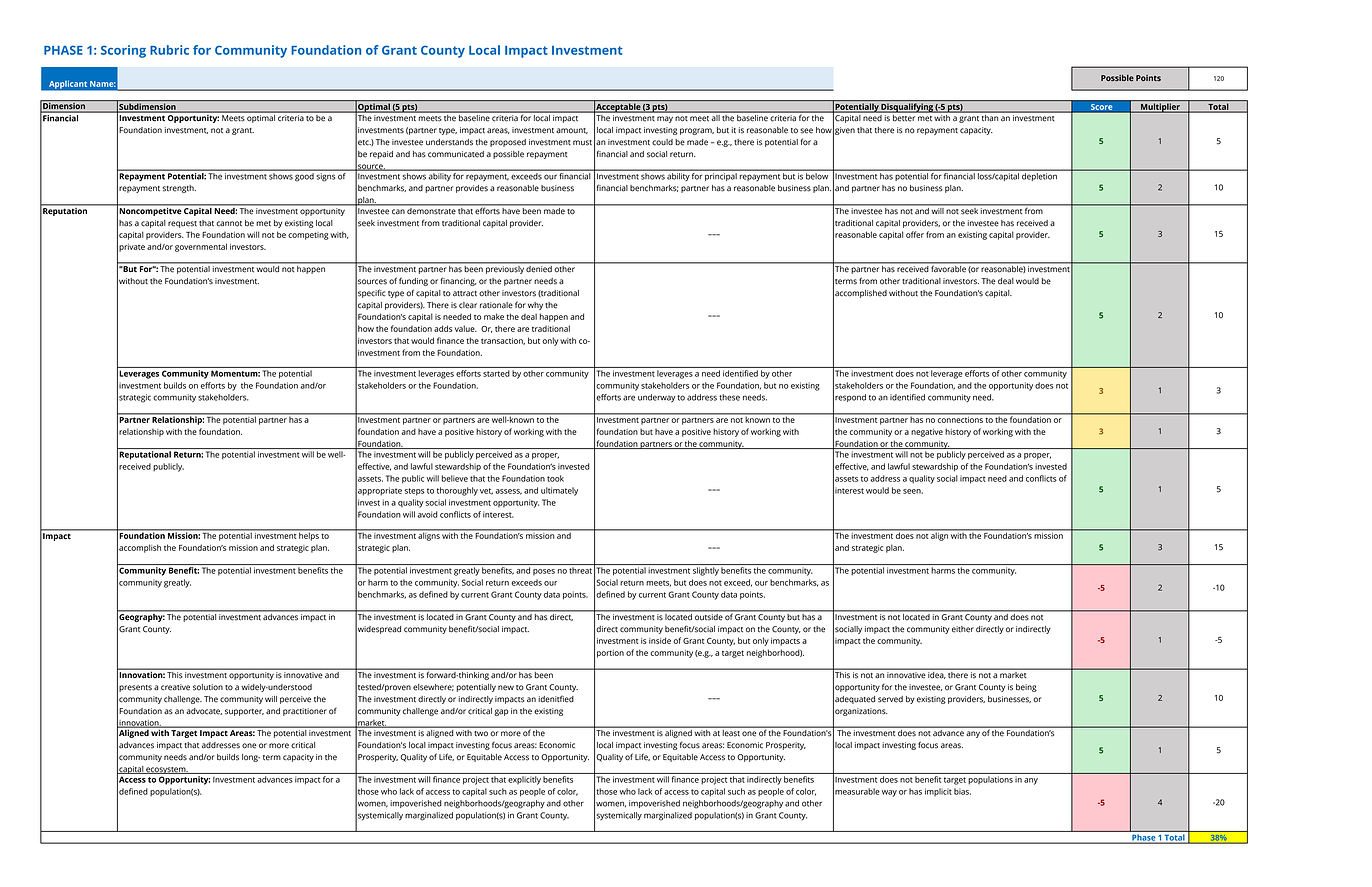 The image size is (1372, 887). Describe the element at coordinates (414, 492) in the screenshot. I see `steps` at that location.
